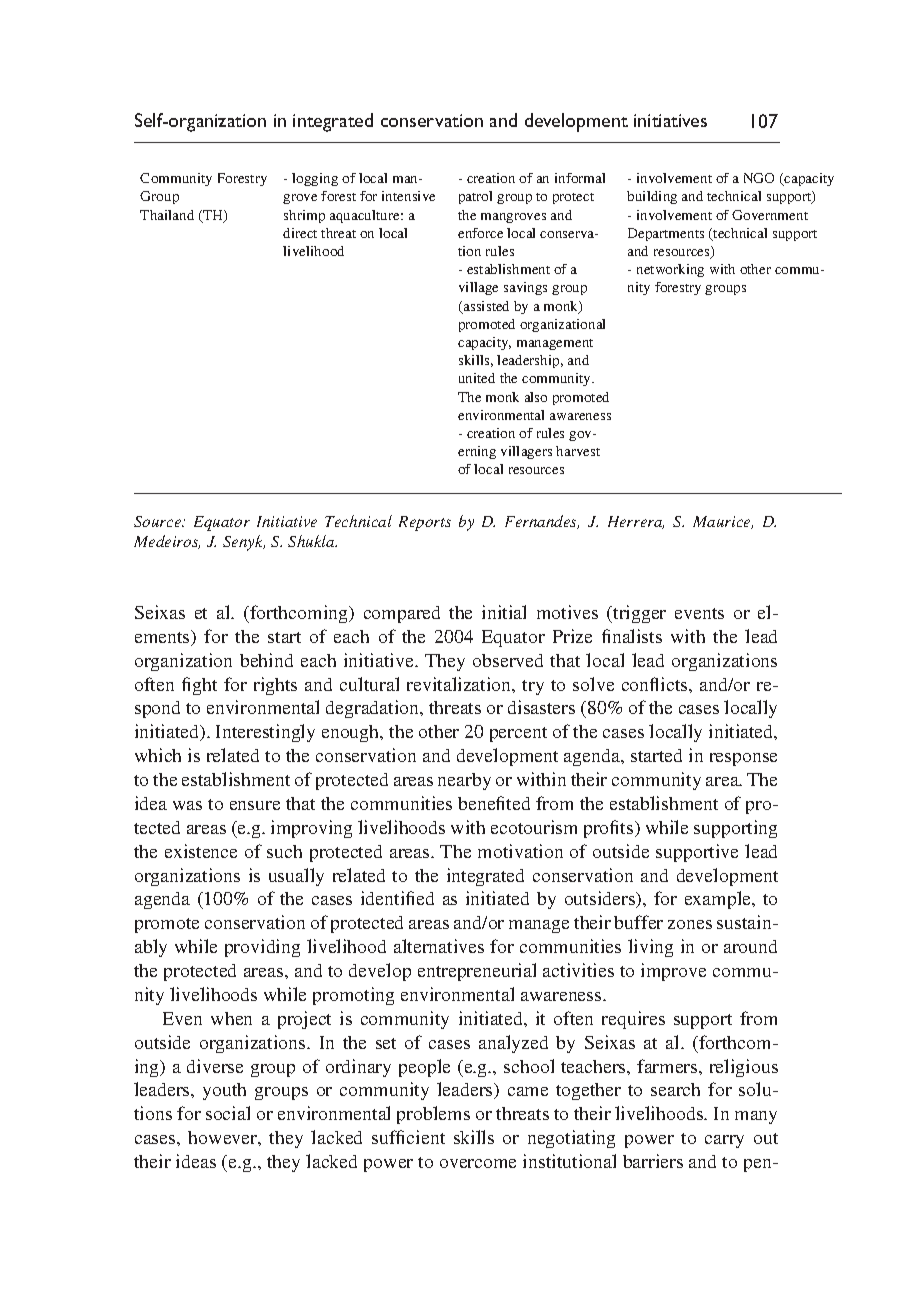 The height and width of the screenshot is (1316, 913). Describe the element at coordinates (666, 234) in the screenshot. I see `Departments` at that location.
